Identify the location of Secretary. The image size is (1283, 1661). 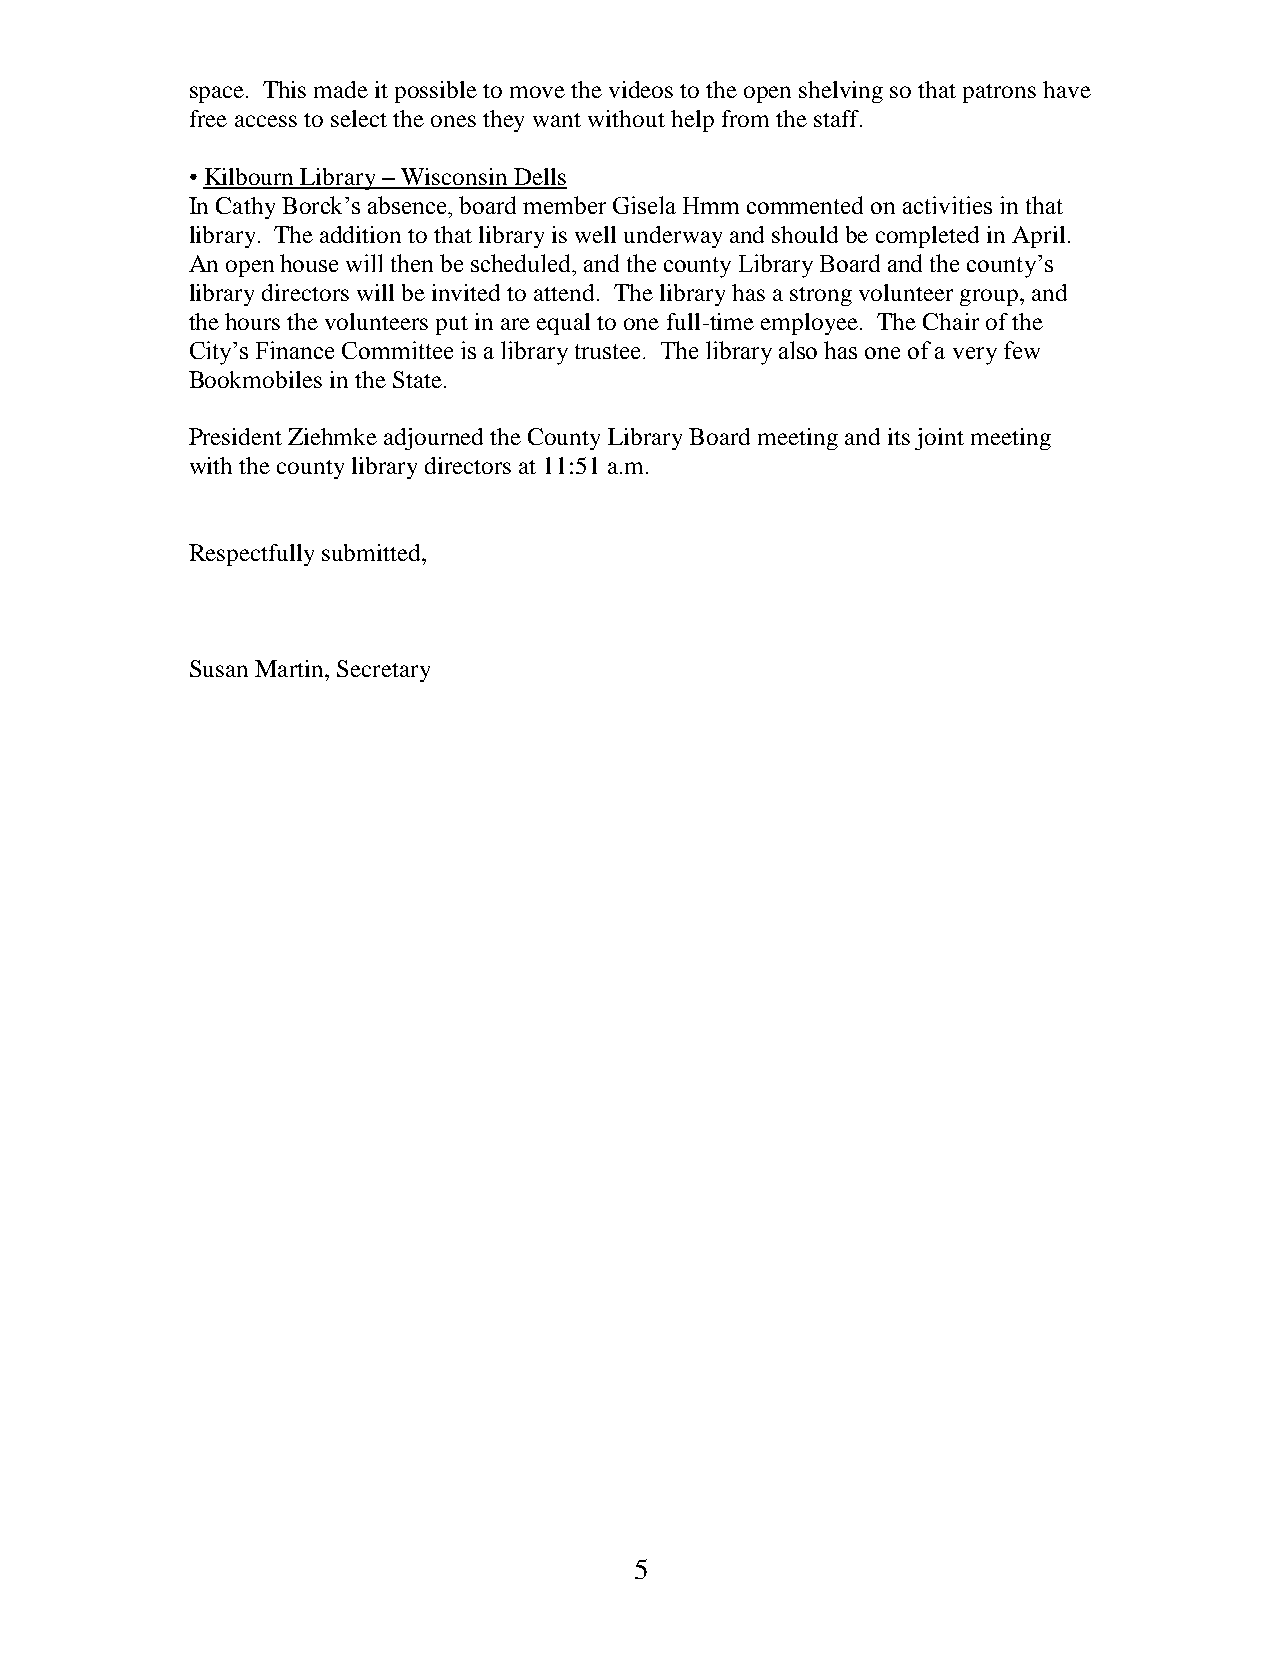
(383, 671).
